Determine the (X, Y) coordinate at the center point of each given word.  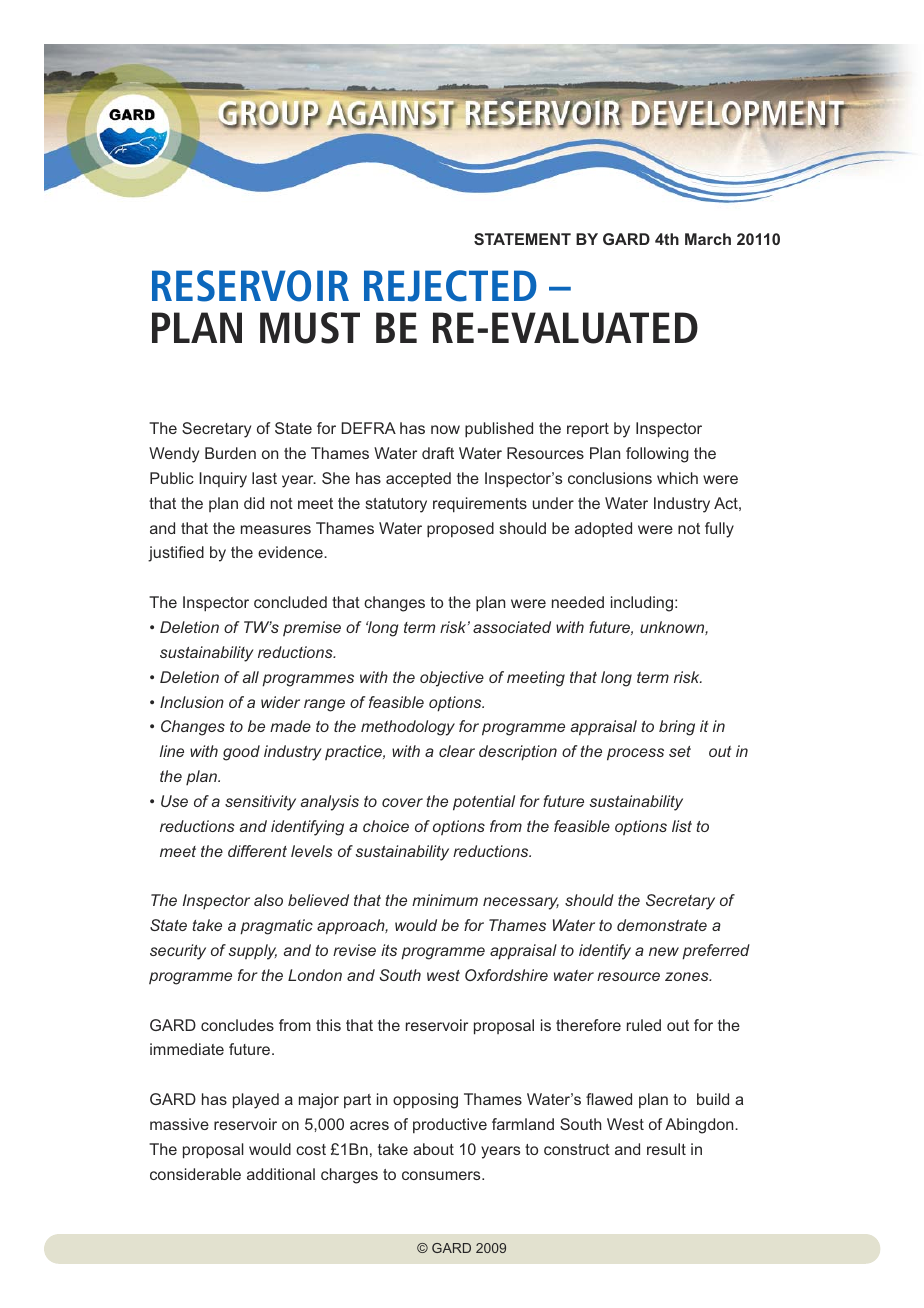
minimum (445, 900)
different (257, 851)
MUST (310, 328)
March (708, 239)
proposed (460, 530)
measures (276, 529)
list (682, 826)
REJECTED (450, 286)
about (433, 1149)
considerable (195, 1174)
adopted (603, 530)
